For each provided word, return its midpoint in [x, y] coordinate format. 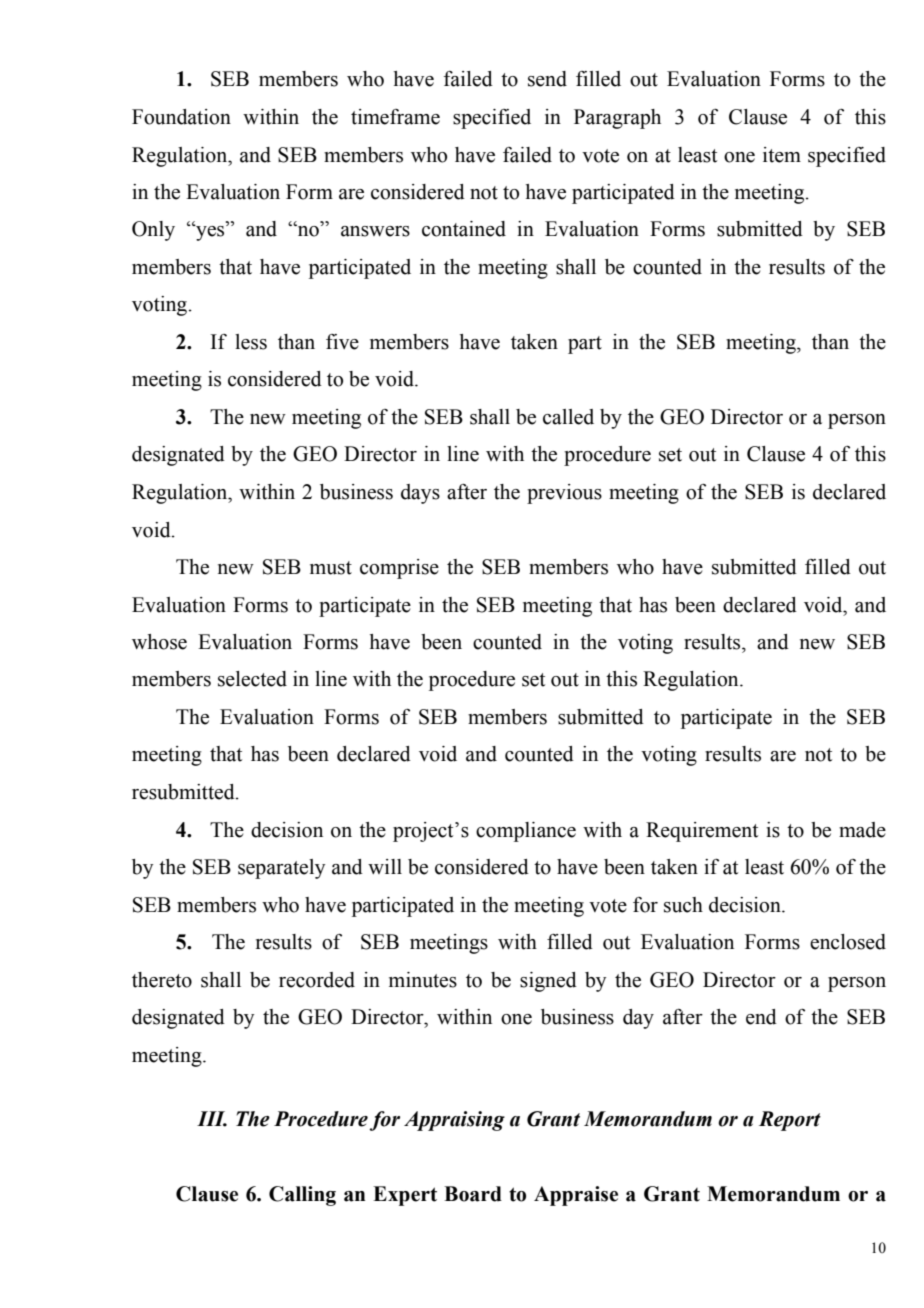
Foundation [181, 117]
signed [548, 982]
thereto [162, 980]
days [420, 494]
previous [564, 494]
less [251, 342]
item [782, 155]
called [568, 417]
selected [252, 679]
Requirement [702, 832]
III [212, 1119]
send [547, 79]
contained [464, 229]
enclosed [848, 942]
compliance [526, 832]
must [331, 568]
